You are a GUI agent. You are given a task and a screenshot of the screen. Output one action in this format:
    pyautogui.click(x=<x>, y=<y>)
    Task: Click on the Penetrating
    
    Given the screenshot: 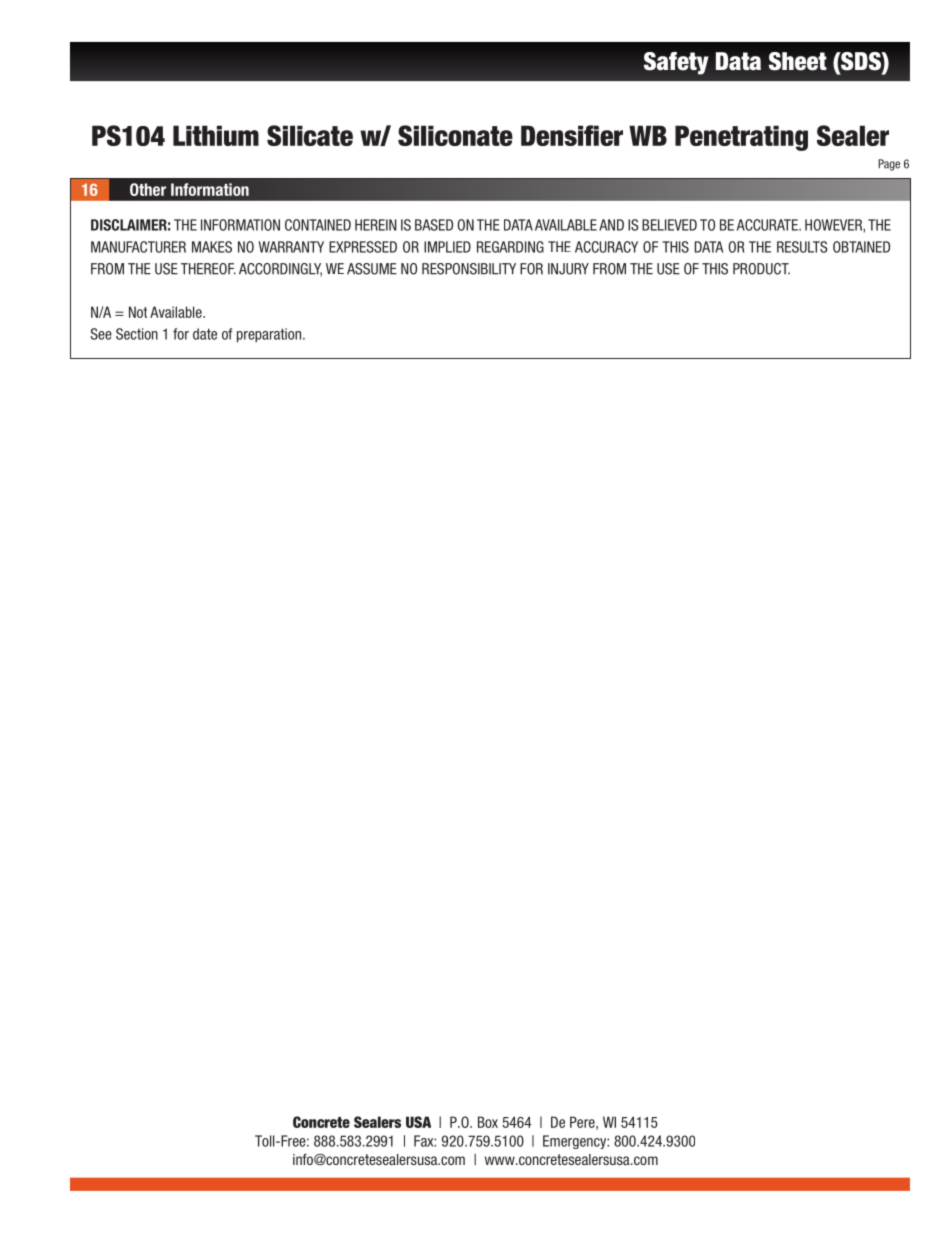 What is the action you would take?
    pyautogui.click(x=741, y=138)
